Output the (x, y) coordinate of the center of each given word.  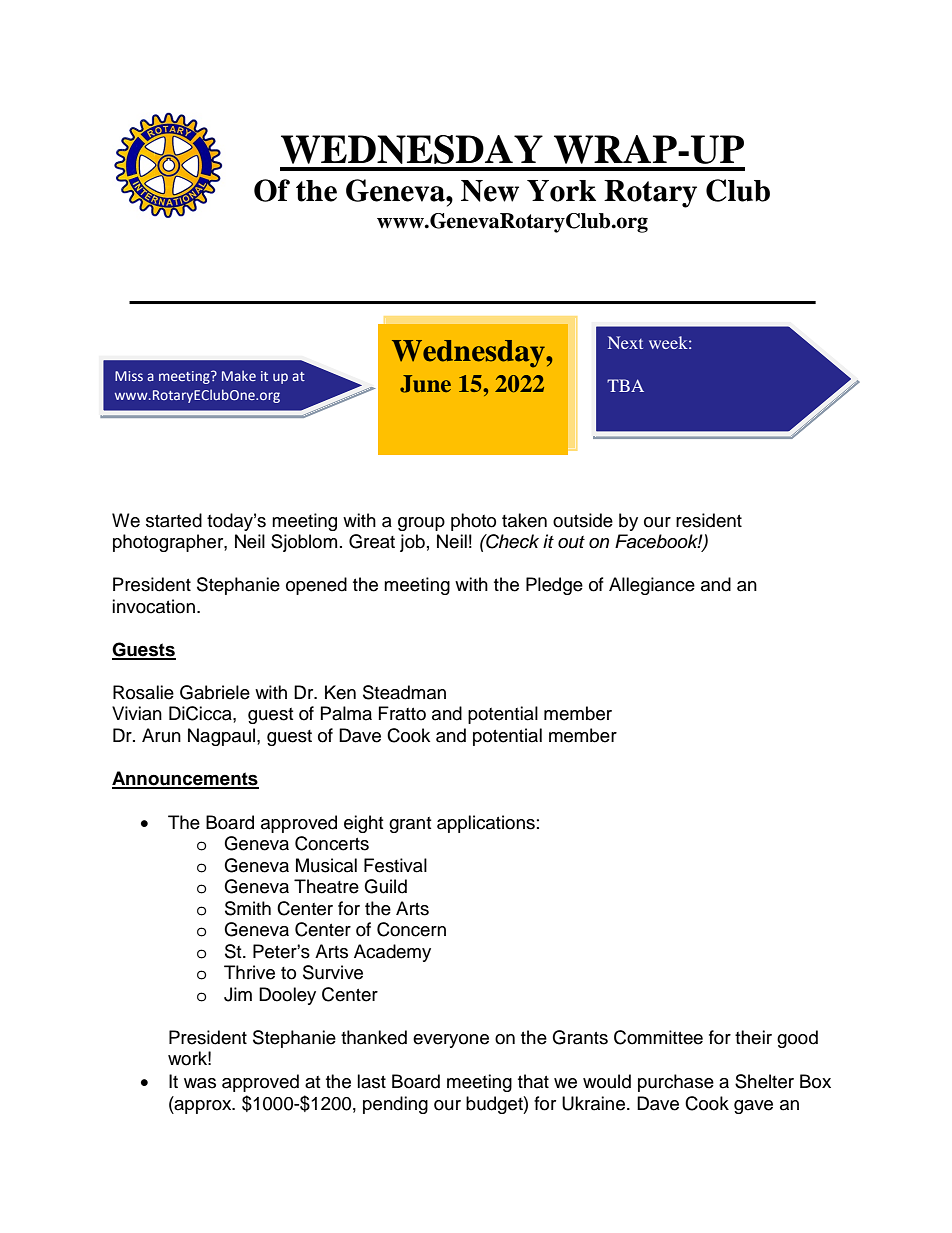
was (200, 1083)
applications (486, 824)
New (490, 191)
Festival (395, 865)
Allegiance (652, 586)
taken (524, 520)
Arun (161, 735)
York (561, 191)
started (174, 520)
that (533, 1081)
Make (239, 375)
